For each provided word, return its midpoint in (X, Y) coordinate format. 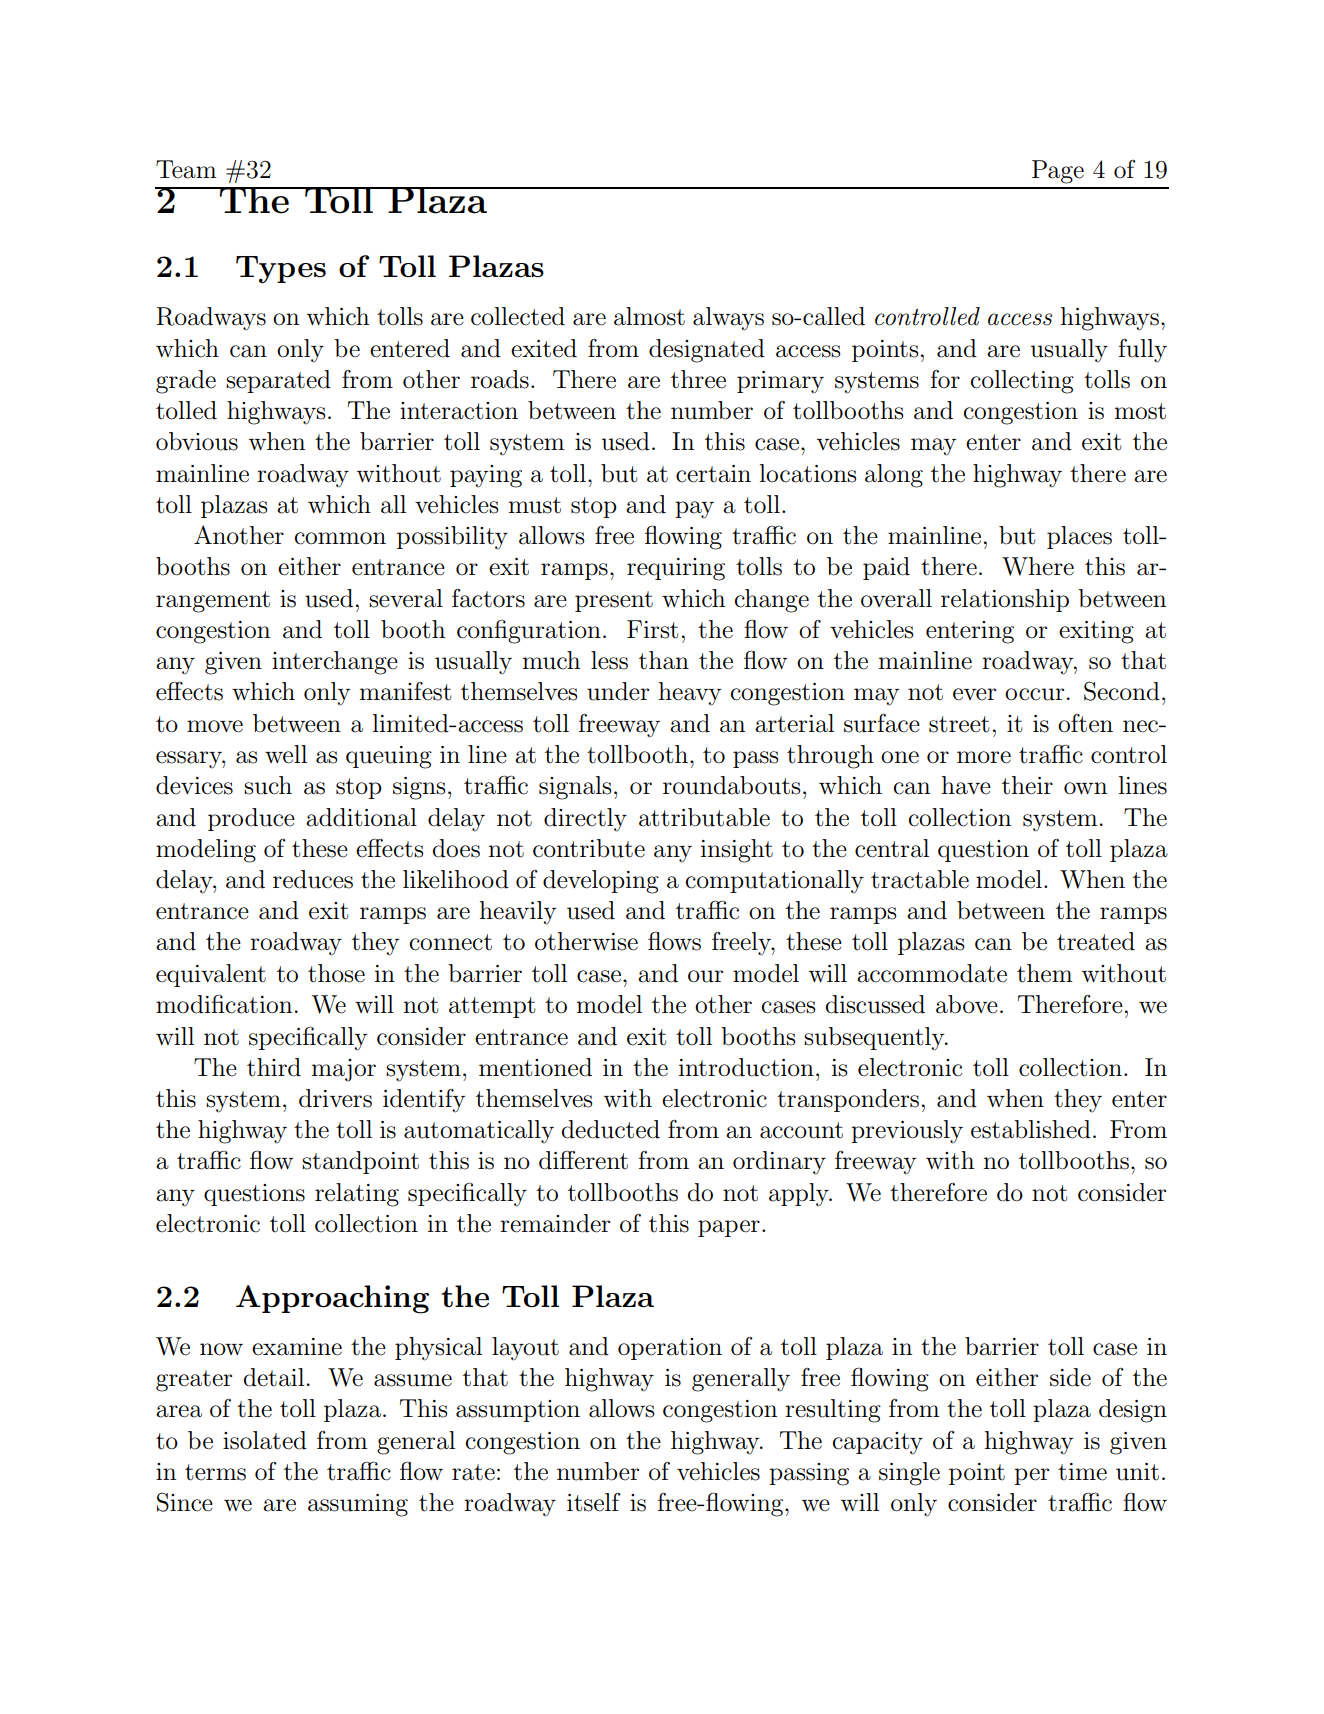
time (1082, 1472)
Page (1058, 172)
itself (594, 1502)
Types (281, 269)
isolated (265, 1440)
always (728, 319)
